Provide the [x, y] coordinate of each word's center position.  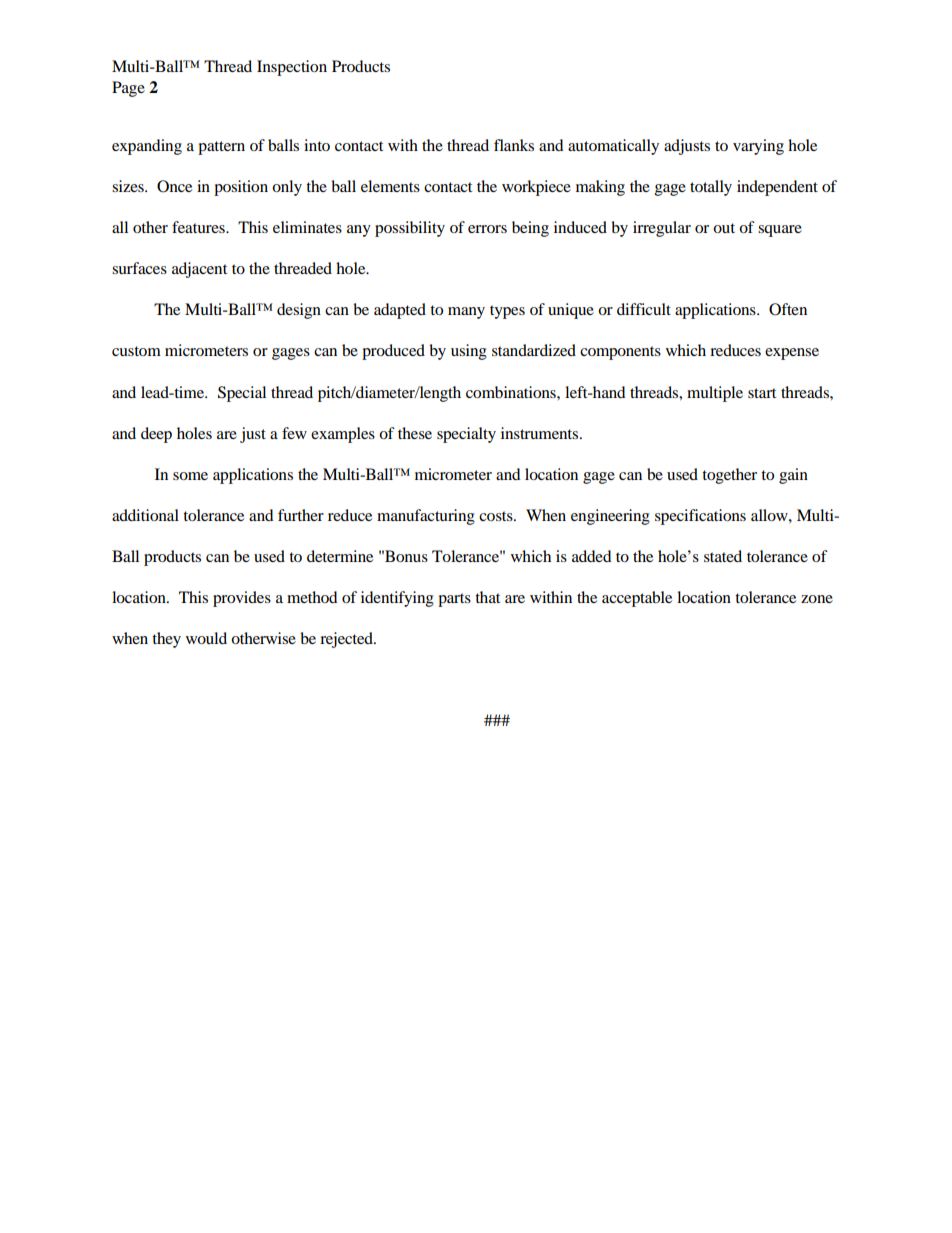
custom [136, 351]
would [206, 638]
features [199, 227]
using [469, 352]
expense [792, 354]
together [729, 476]
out [724, 228]
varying [758, 147]
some [190, 476]
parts [454, 600]
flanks [514, 145]
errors [487, 229]
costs [497, 516]
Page [128, 89]
